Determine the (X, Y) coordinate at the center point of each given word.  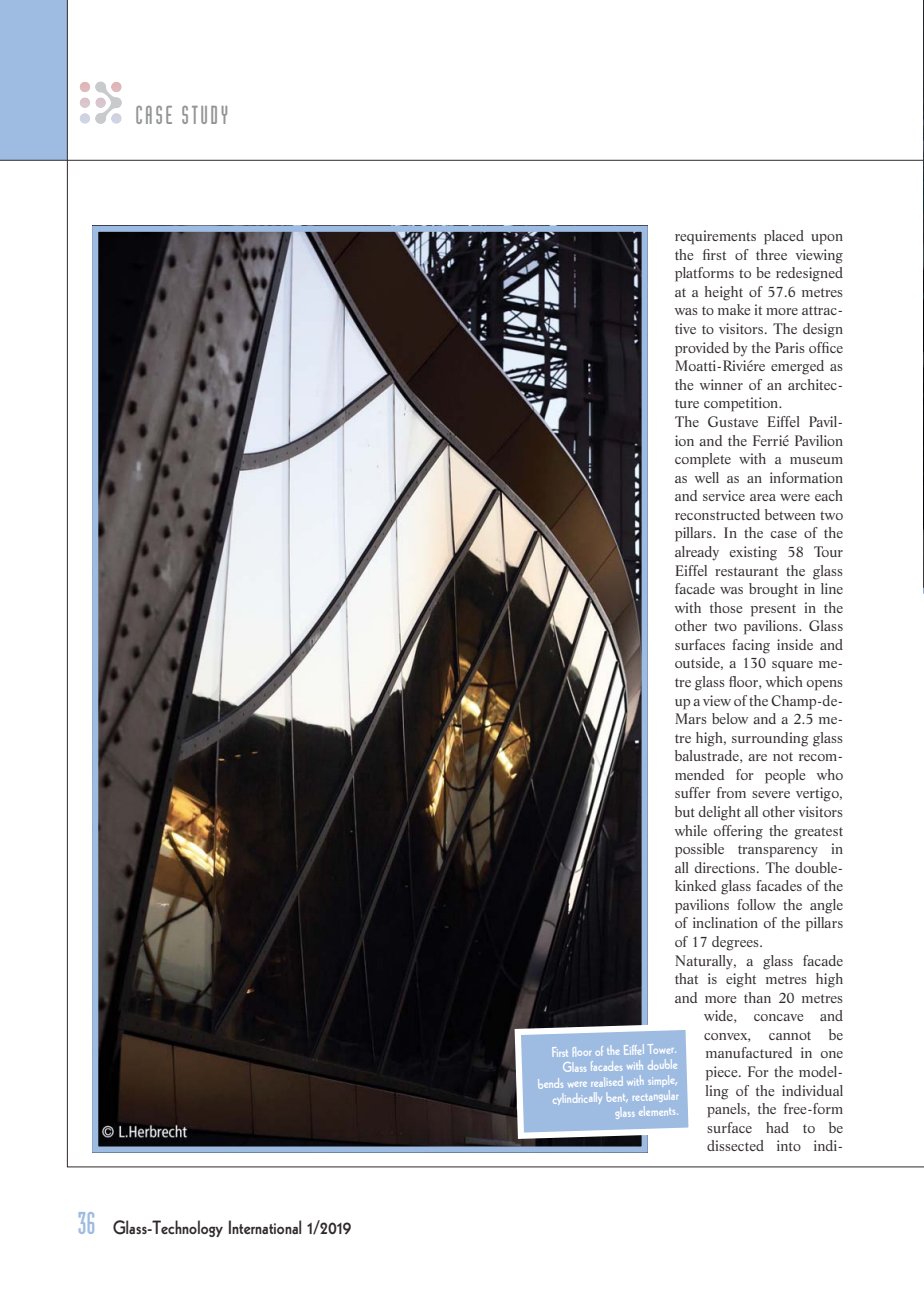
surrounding (770, 739)
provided (702, 349)
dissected (735, 1145)
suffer (692, 792)
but (685, 811)
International (265, 1227)
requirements (715, 237)
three (771, 254)
